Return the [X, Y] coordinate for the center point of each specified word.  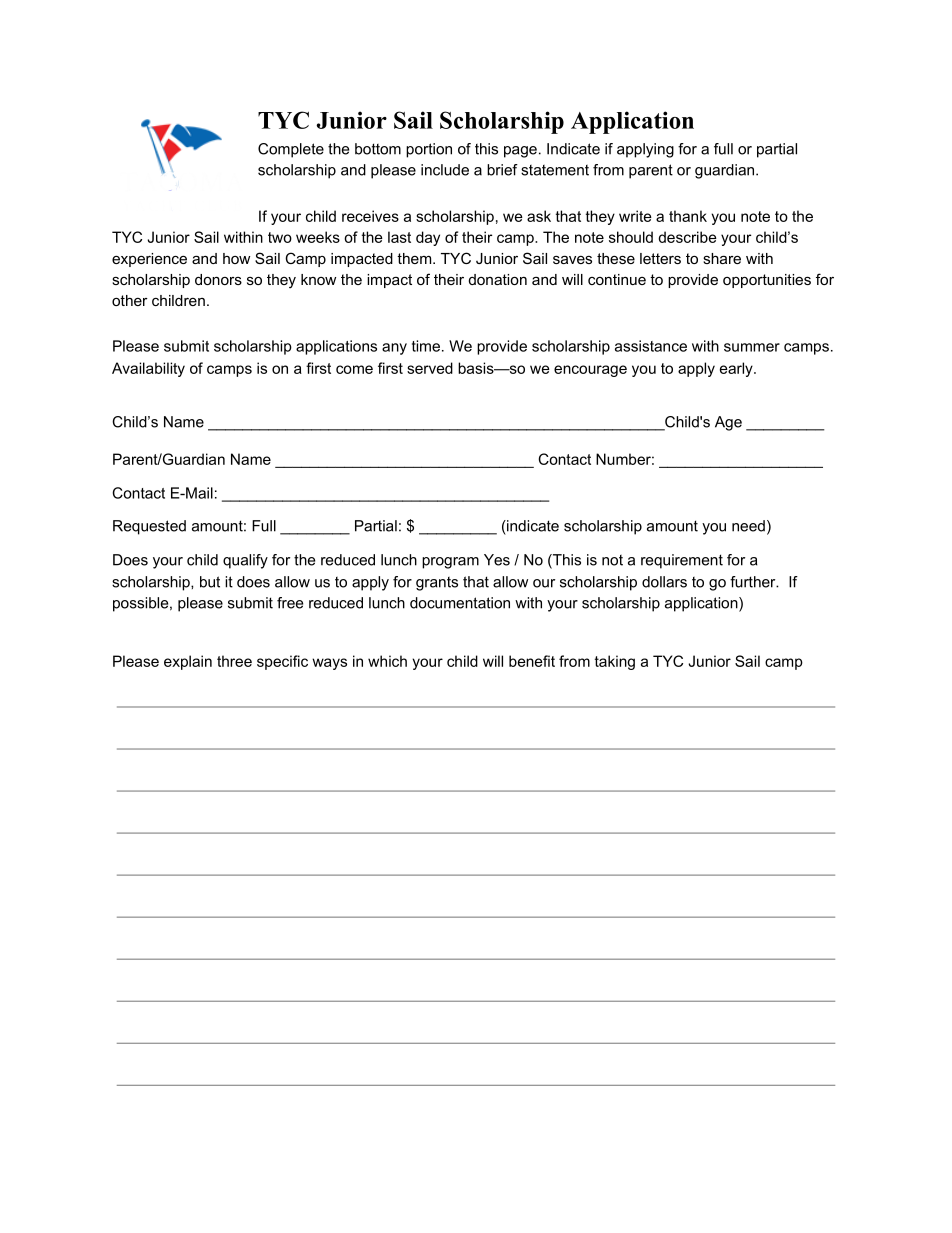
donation [498, 279]
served [430, 368]
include [445, 170]
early [737, 369]
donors [218, 279]
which [387, 661]
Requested [149, 527]
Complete [291, 150]
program [450, 563]
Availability [148, 369]
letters [660, 258]
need [748, 526]
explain [188, 662]
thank [688, 216]
